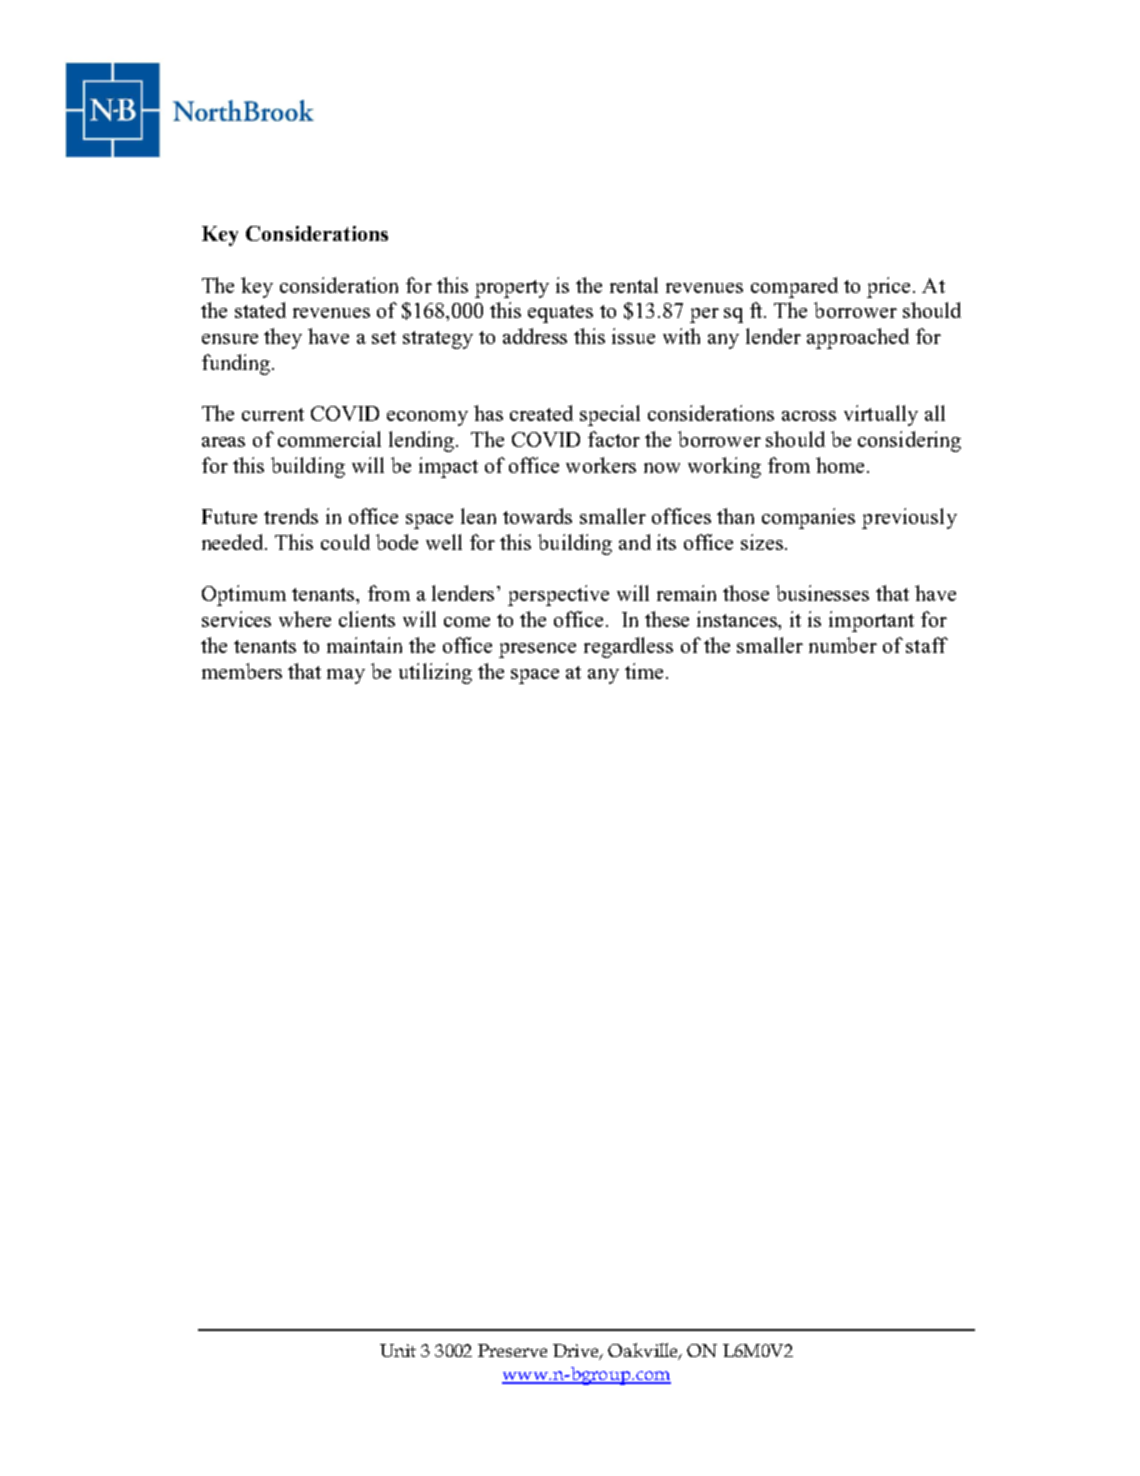 The width and height of the image is (1140, 1476). I want to click on equates, so click(560, 314).
